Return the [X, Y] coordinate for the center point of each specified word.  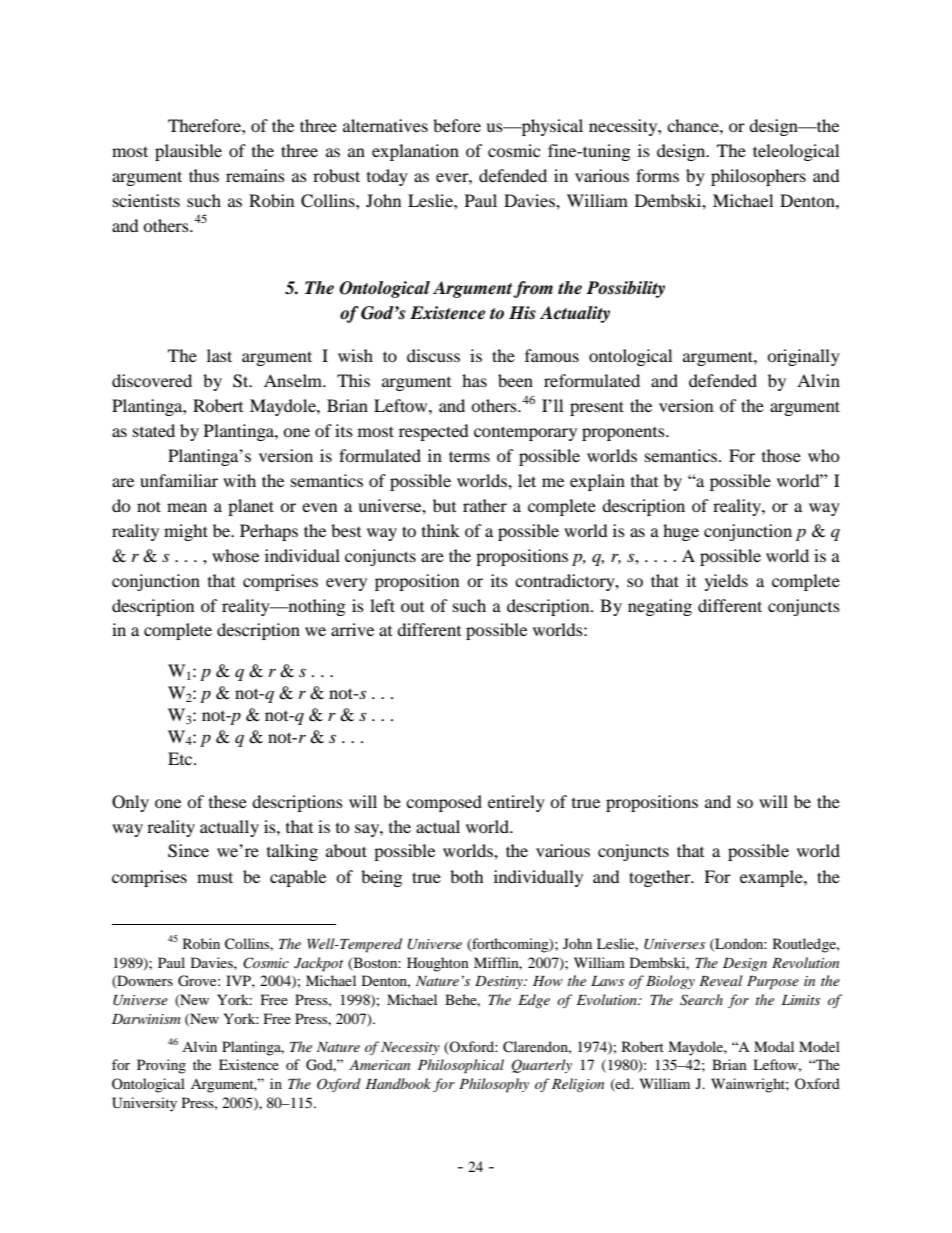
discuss [433, 355]
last [219, 355]
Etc [181, 758]
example [772, 878]
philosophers [758, 177]
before [457, 125]
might [186, 532]
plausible [188, 152]
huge [681, 532]
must [215, 877]
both [467, 876]
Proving [161, 1066]
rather [485, 505]
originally [803, 357]
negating [660, 607]
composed [444, 803]
